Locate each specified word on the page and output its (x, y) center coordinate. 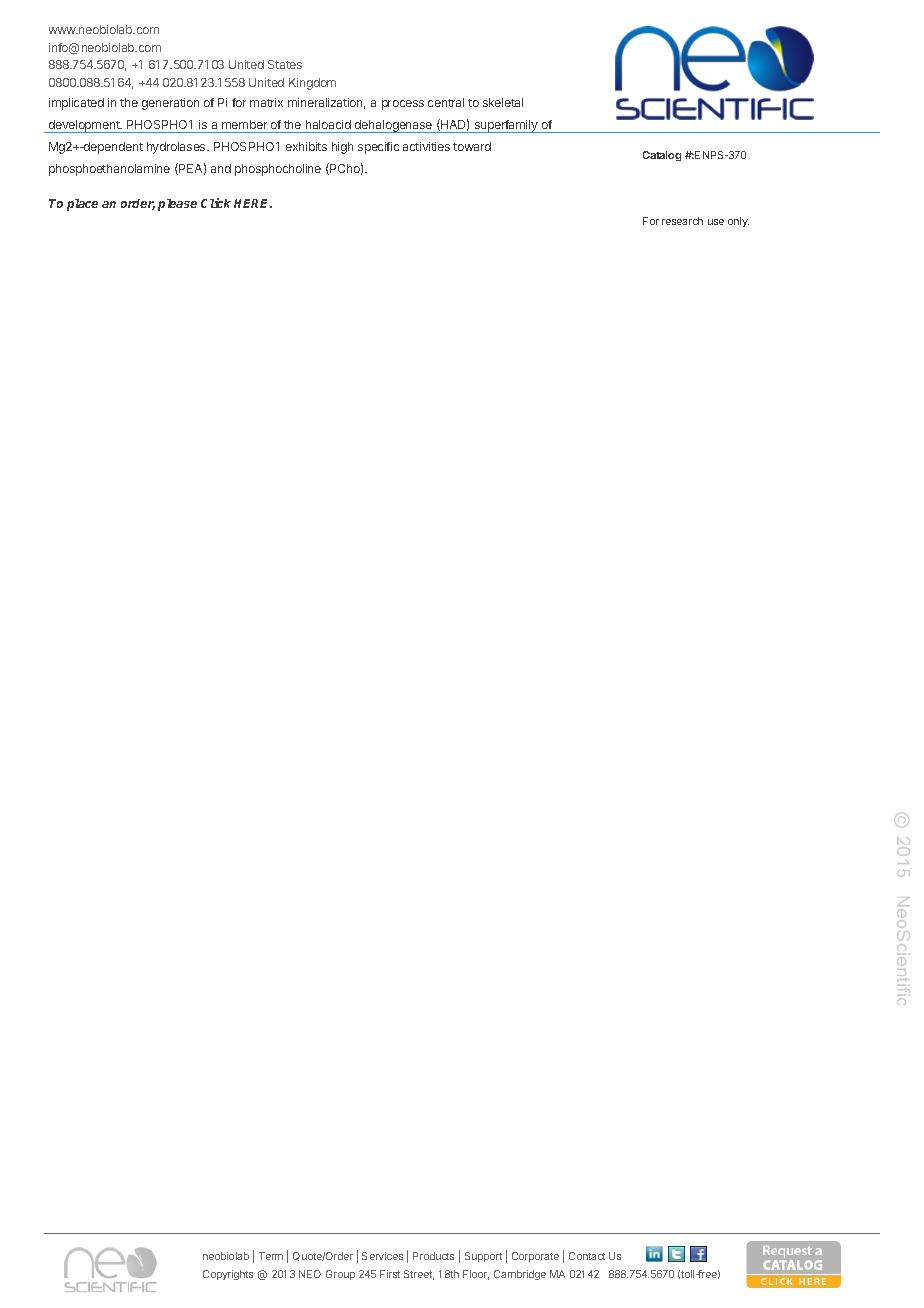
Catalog (662, 156)
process (403, 105)
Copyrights (228, 1275)
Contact (587, 1256)
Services (382, 1256)
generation (170, 104)
